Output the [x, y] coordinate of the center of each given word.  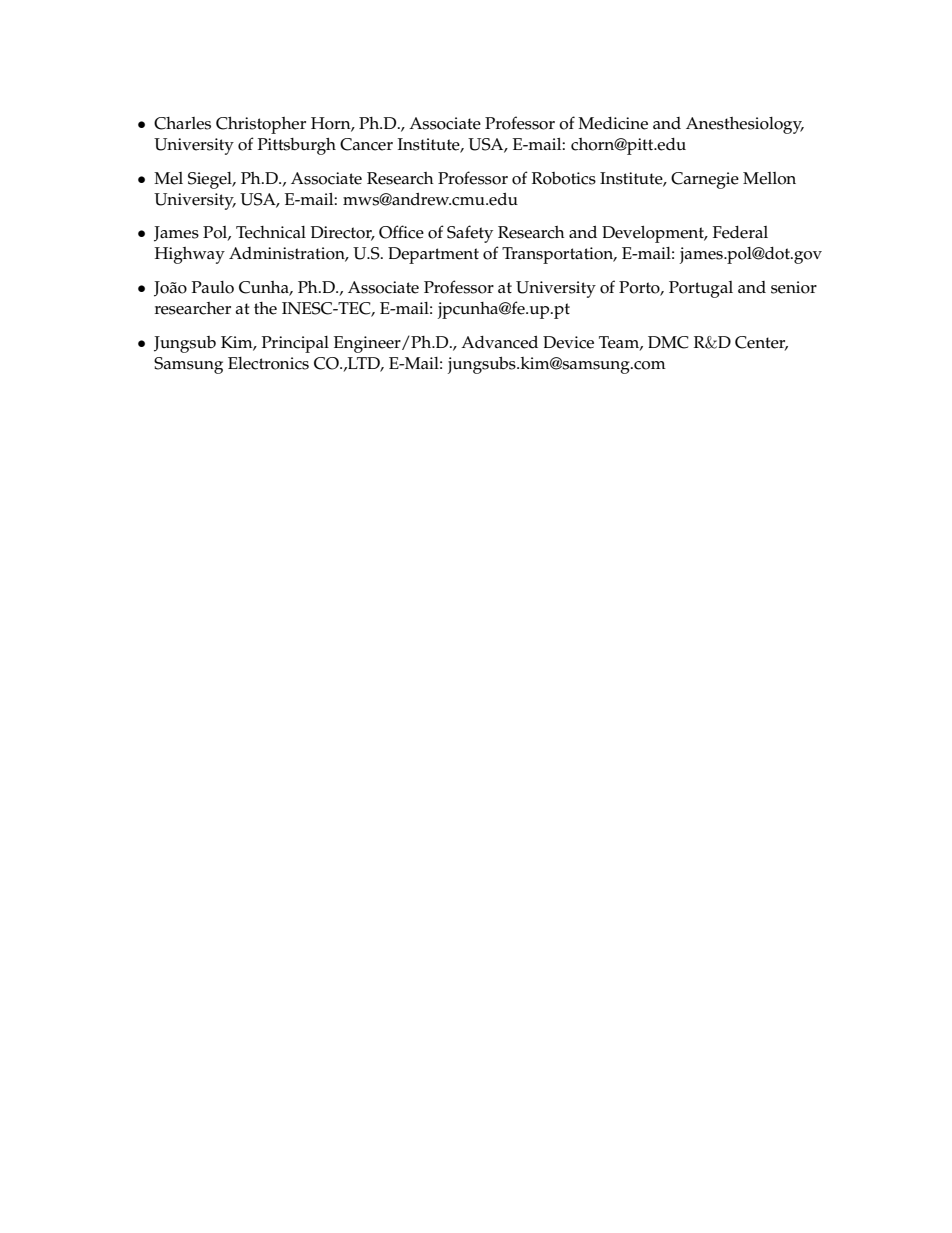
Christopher [261, 125]
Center [761, 343]
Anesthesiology [745, 125]
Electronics [268, 363]
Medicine [613, 123]
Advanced [499, 342]
